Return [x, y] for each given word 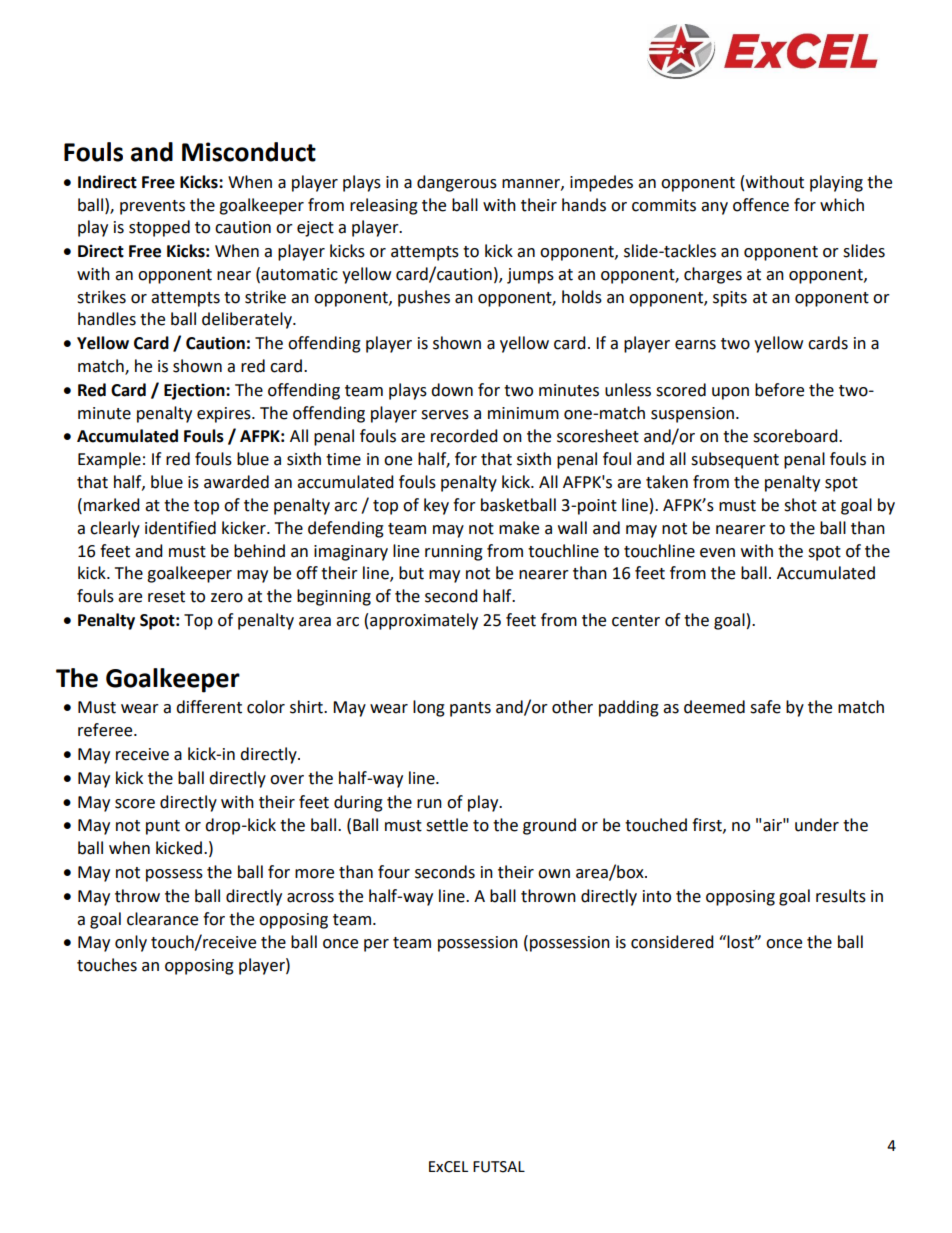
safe [765, 707]
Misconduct [249, 152]
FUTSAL [499, 1167]
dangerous [457, 183]
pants [470, 709]
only [131, 943]
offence [761, 205]
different [209, 707]
